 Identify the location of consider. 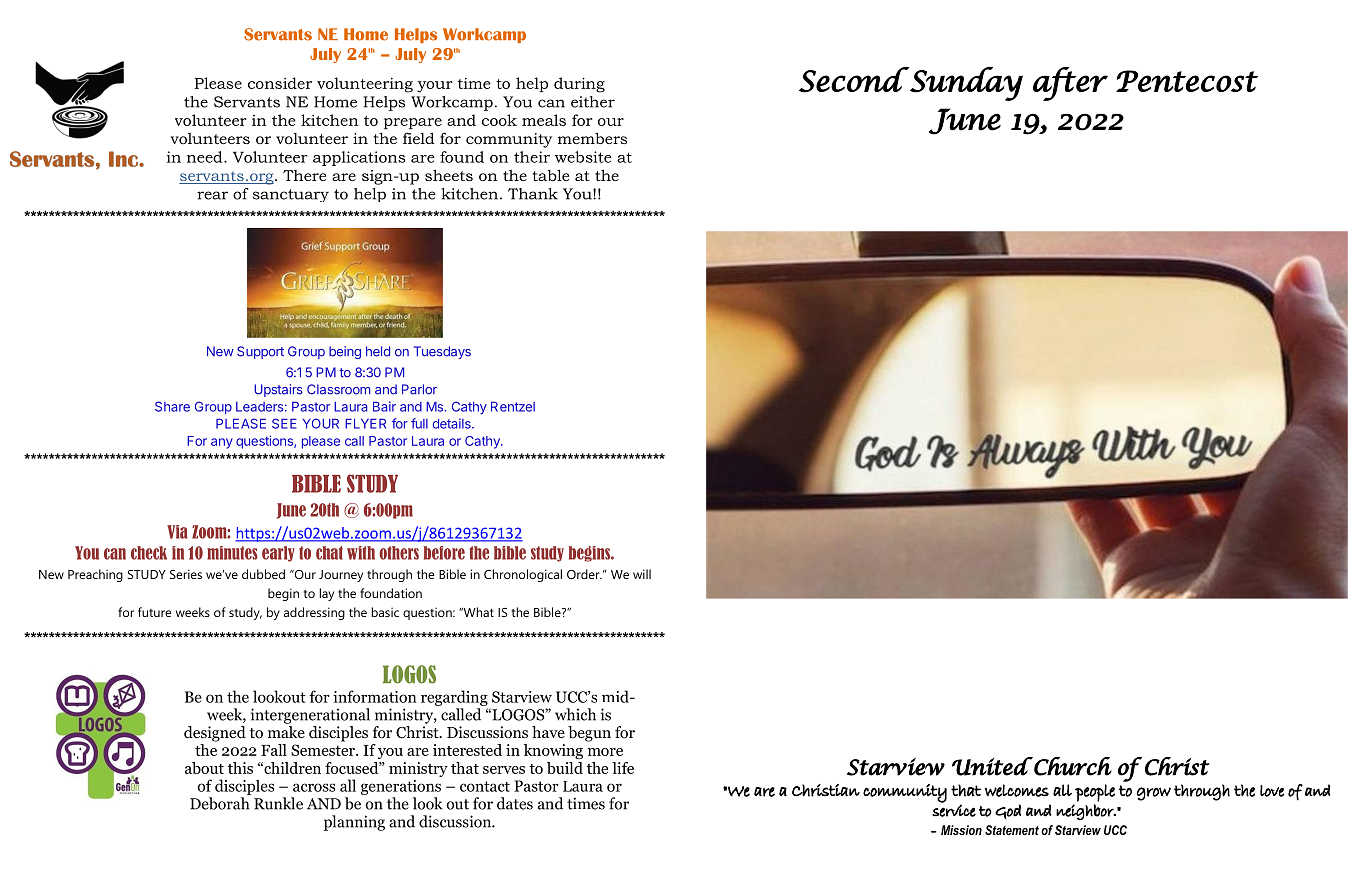
(280, 83).
